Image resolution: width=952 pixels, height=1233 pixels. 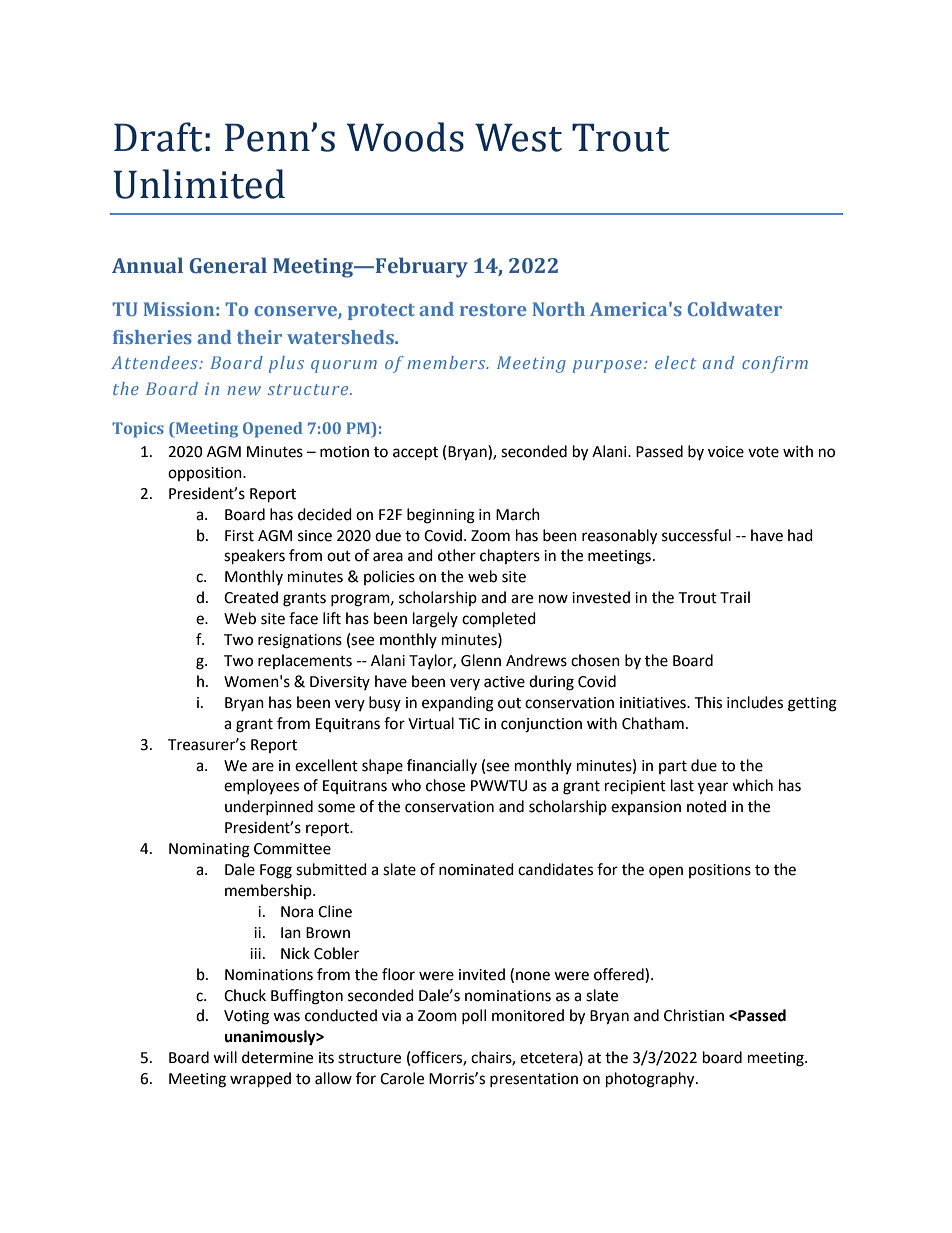 I want to click on will, so click(x=225, y=1057).
